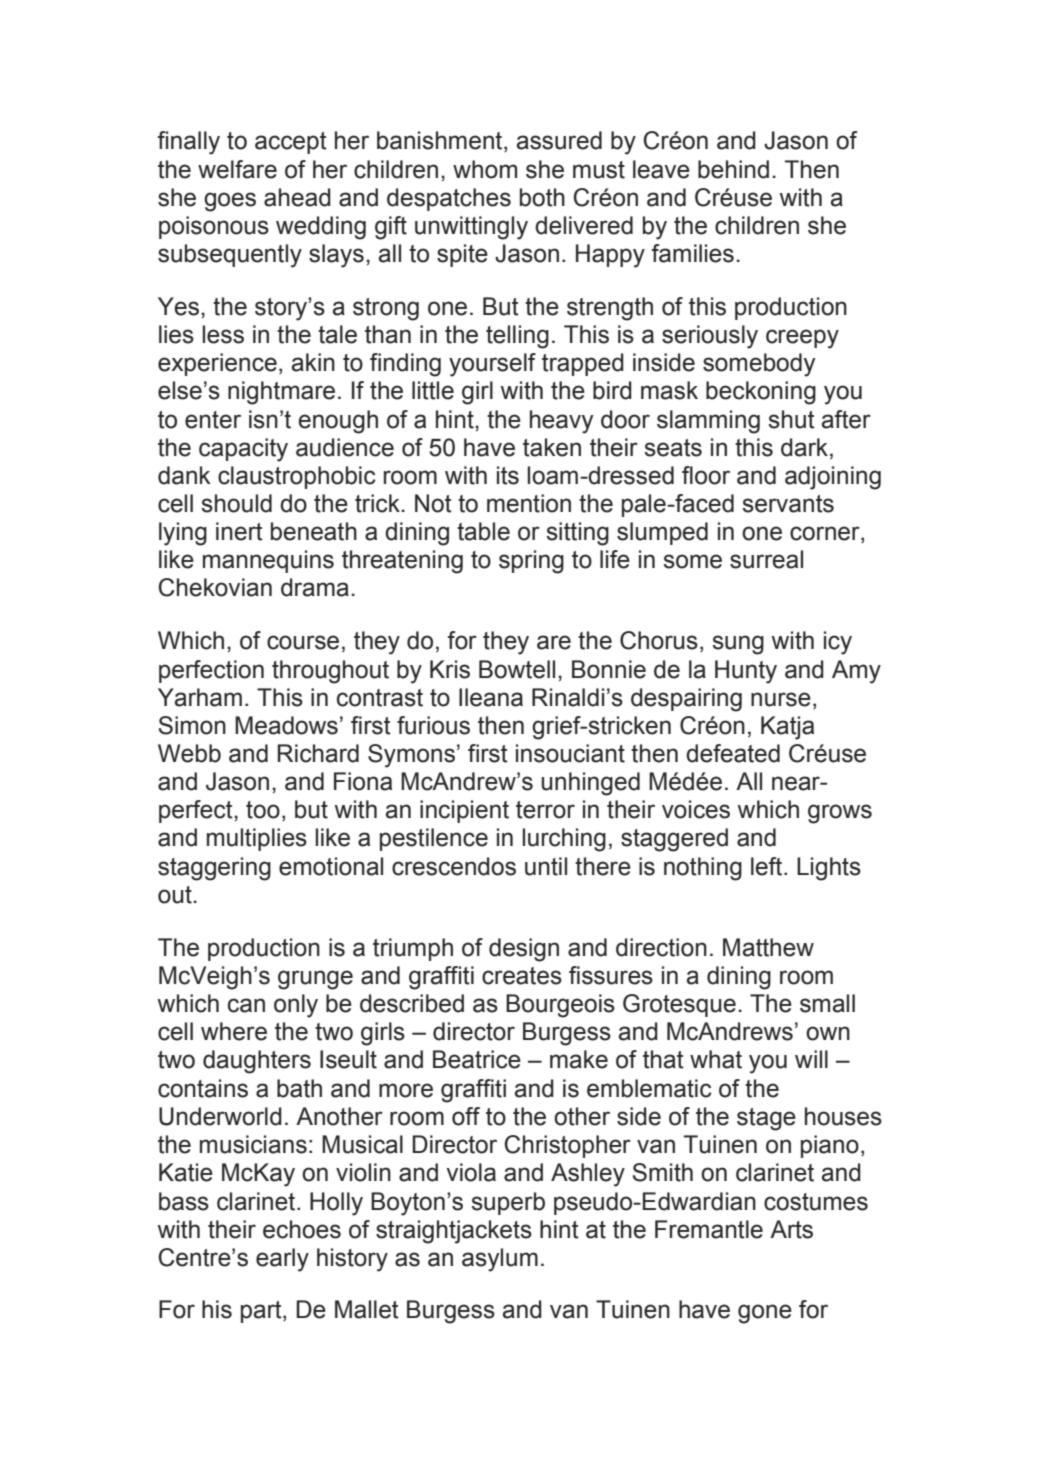 The image size is (1042, 1474). I want to click on whom, so click(485, 169).
